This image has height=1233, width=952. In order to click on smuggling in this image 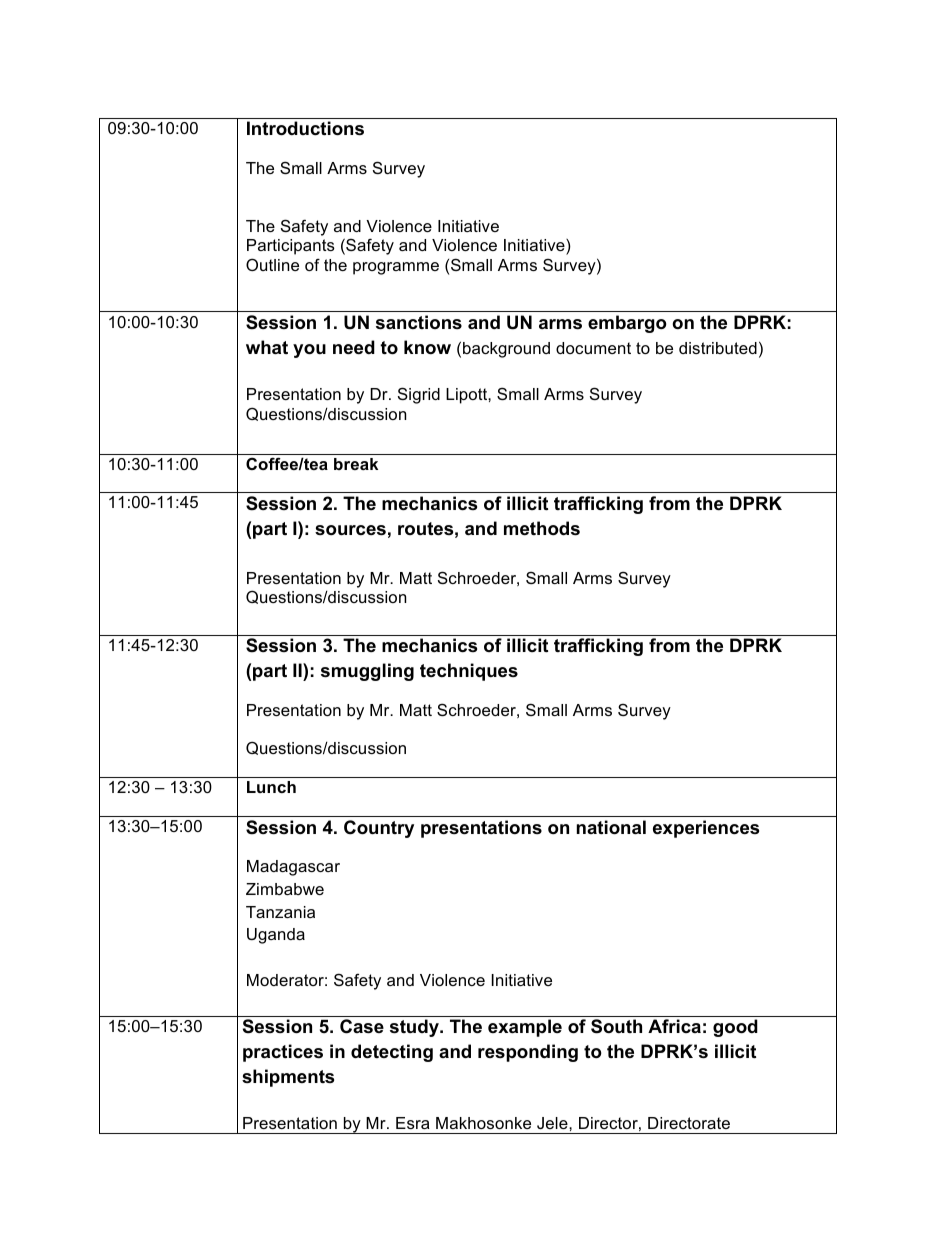, I will do `click(367, 672)`.
